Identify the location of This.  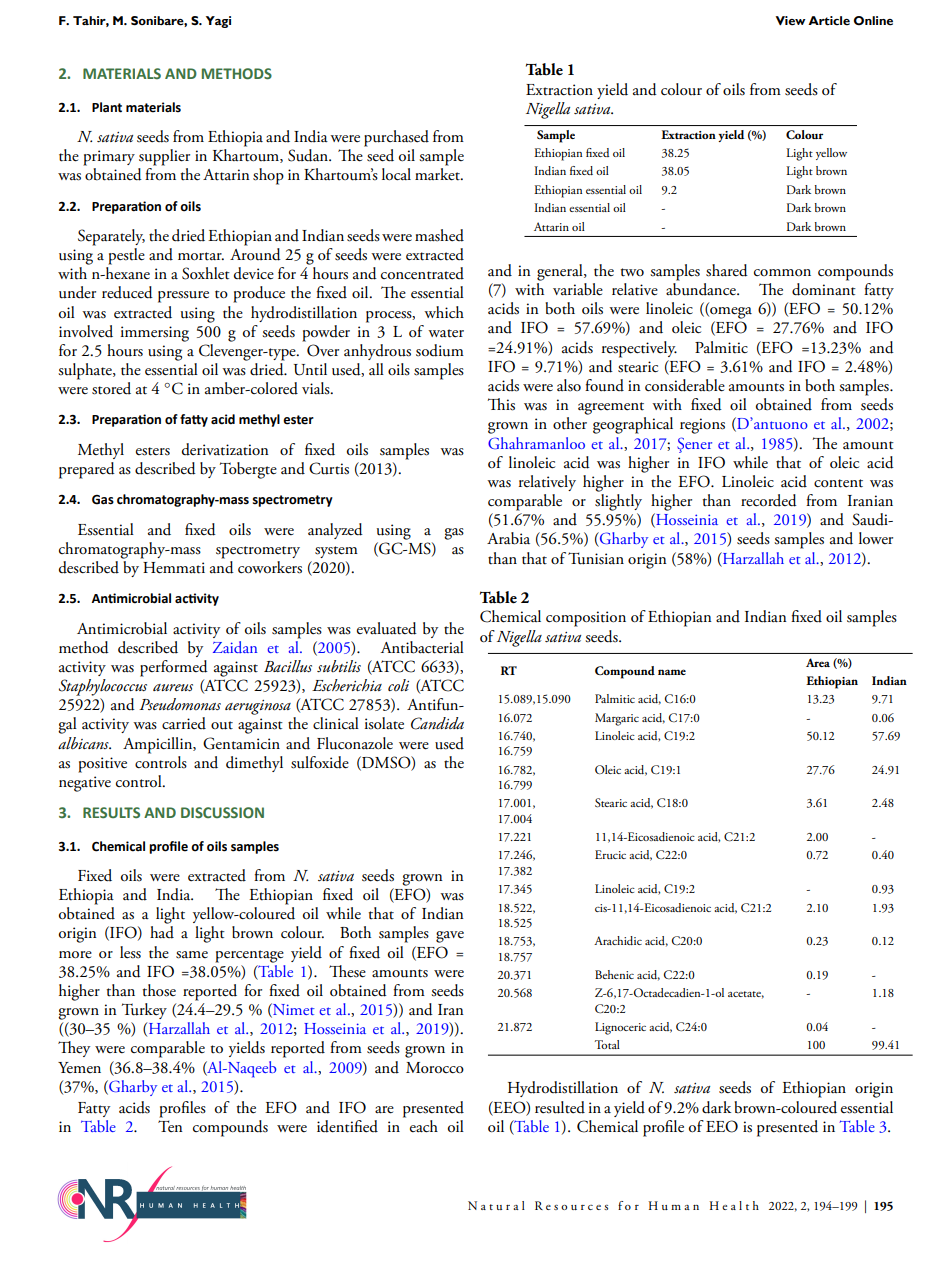
(501, 404).
